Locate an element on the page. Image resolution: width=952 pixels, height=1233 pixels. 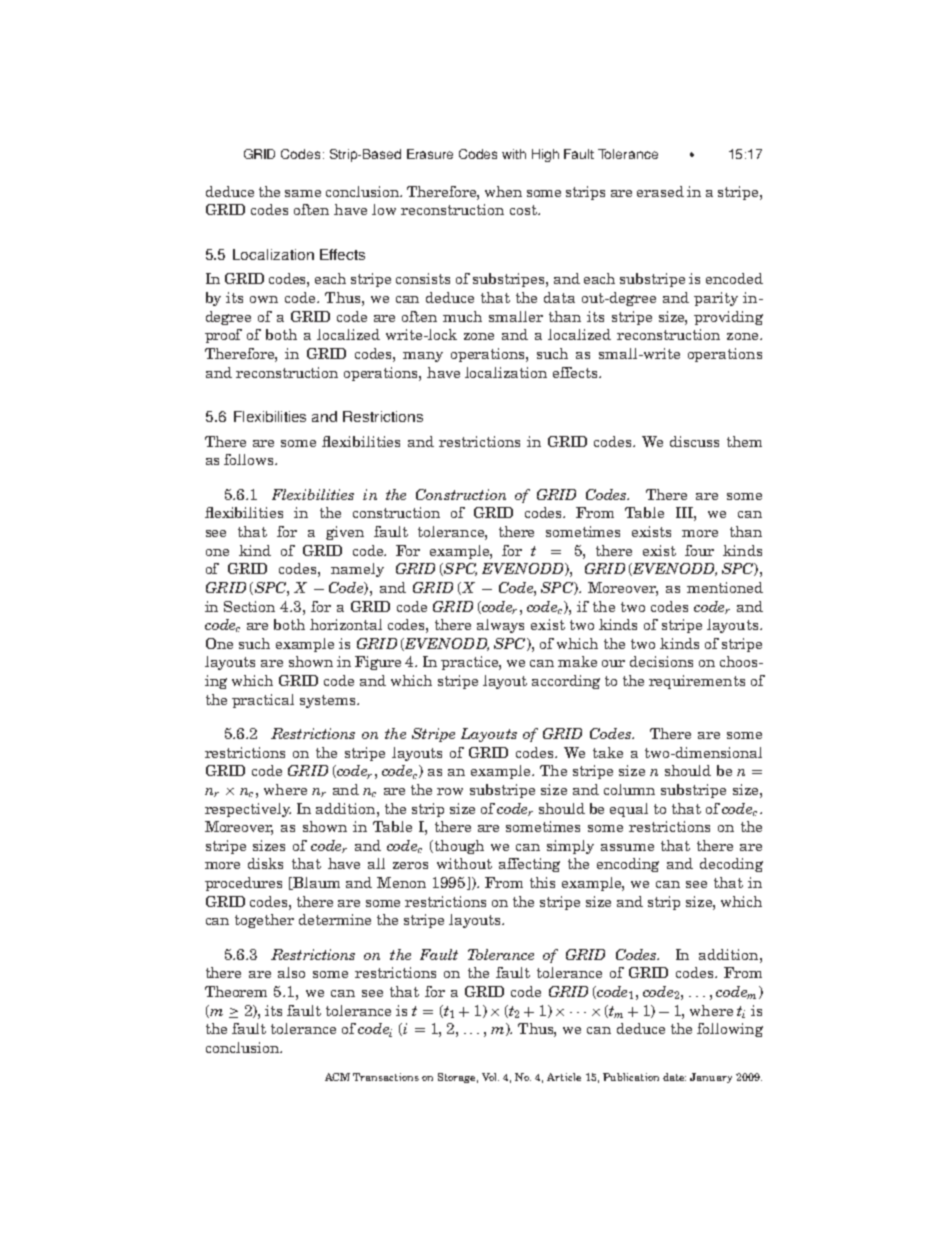
always is located at coordinates (500, 626).
